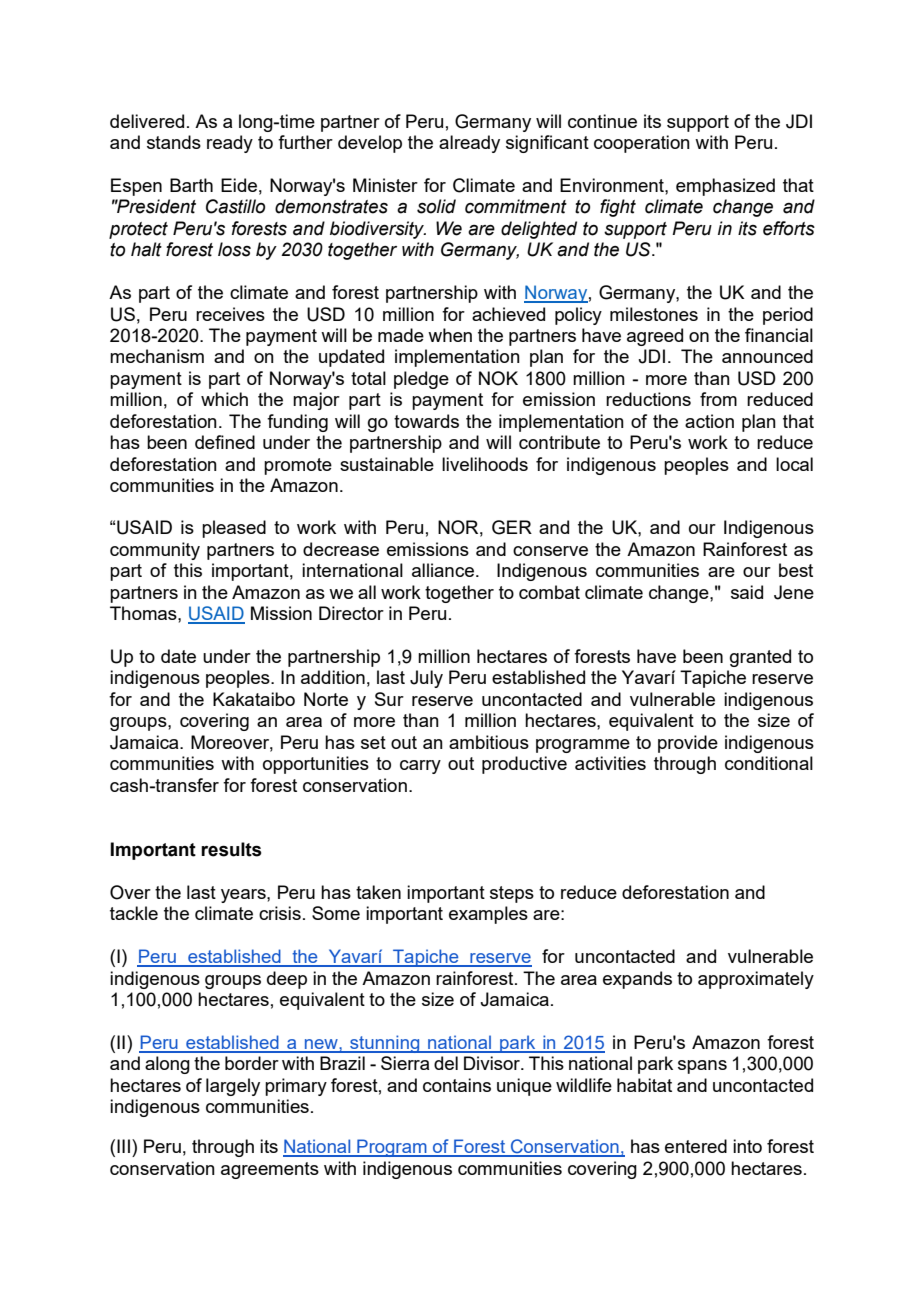 This screenshot has width=924, height=1308. Describe the element at coordinates (642, 144) in the screenshot. I see `cooperation` at that location.
